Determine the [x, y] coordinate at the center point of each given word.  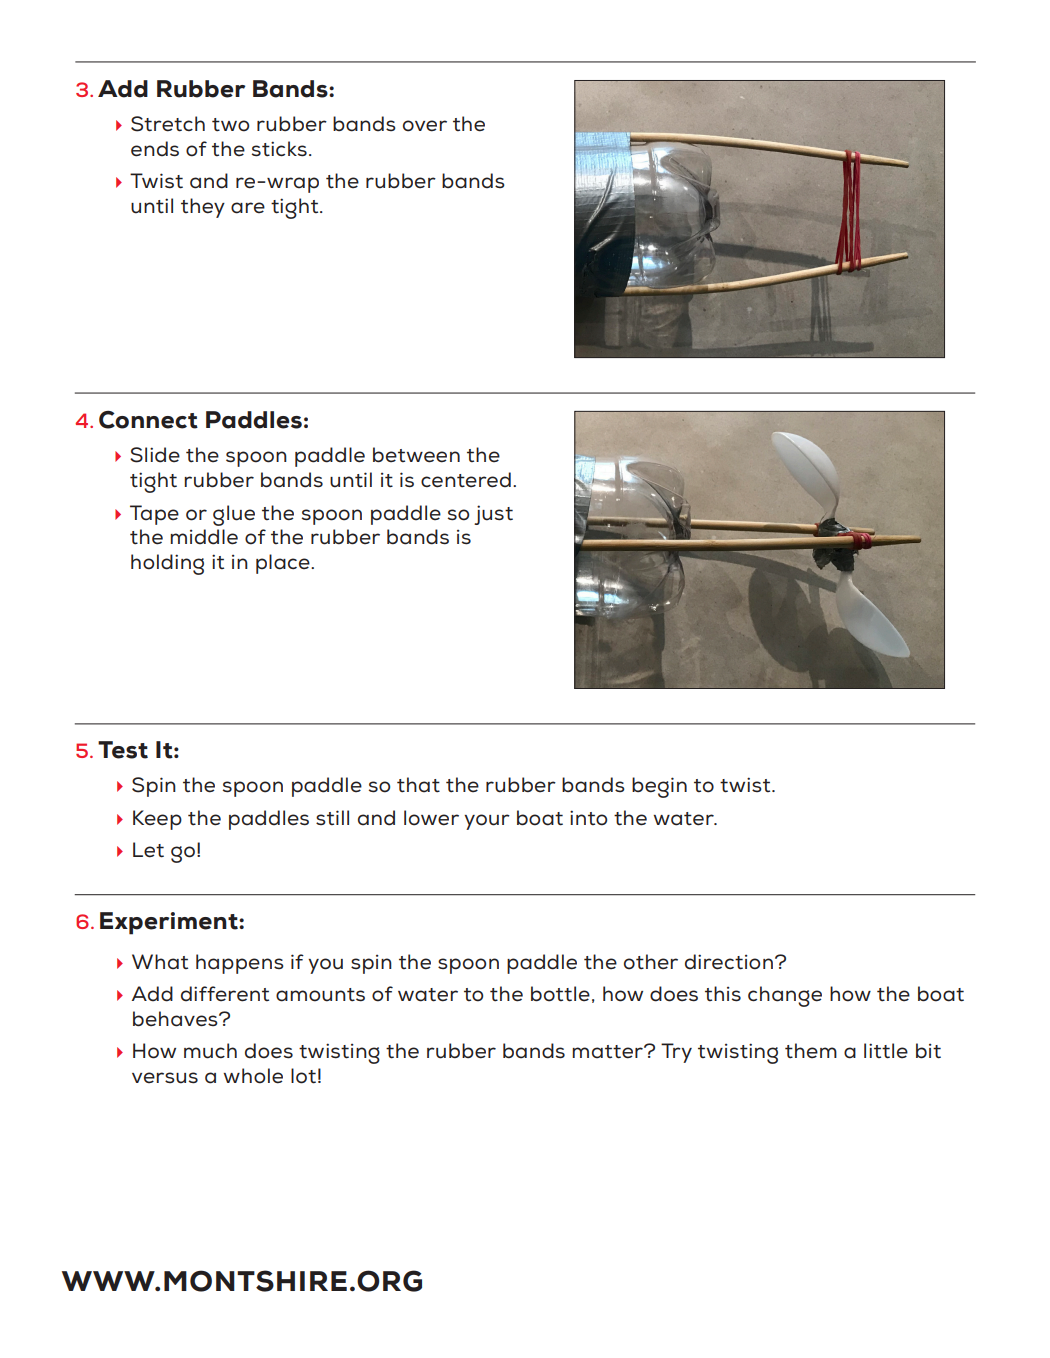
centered [466, 480]
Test [123, 750]
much [210, 1051]
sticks [279, 149]
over [425, 126]
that [418, 785]
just [493, 515]
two [230, 125]
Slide [155, 455]
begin [659, 787]
